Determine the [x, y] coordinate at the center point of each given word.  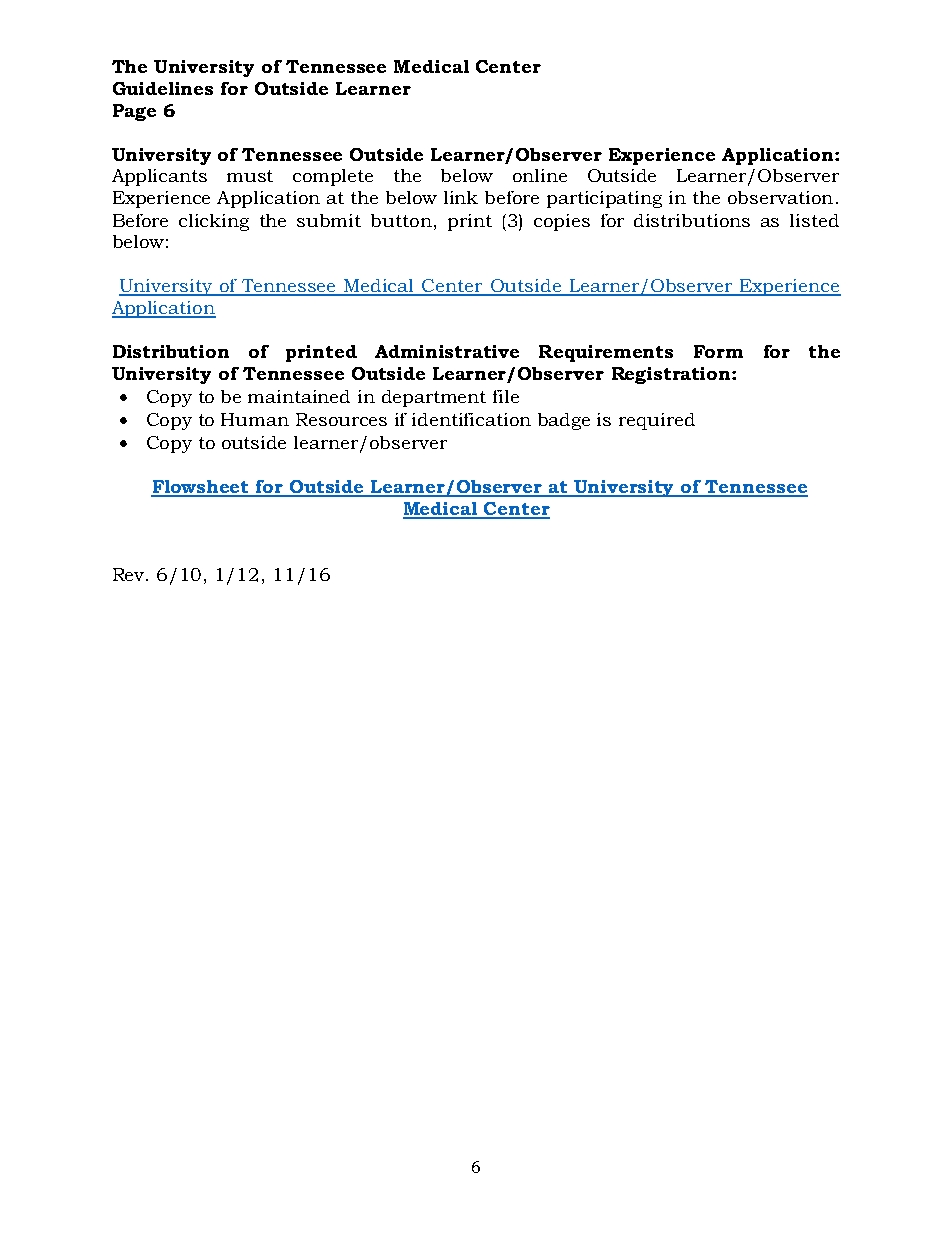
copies [562, 222]
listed [814, 220]
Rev [130, 574]
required [657, 421]
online [540, 175]
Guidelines [163, 88]
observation [780, 197]
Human [255, 419]
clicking [214, 222]
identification [471, 419]
